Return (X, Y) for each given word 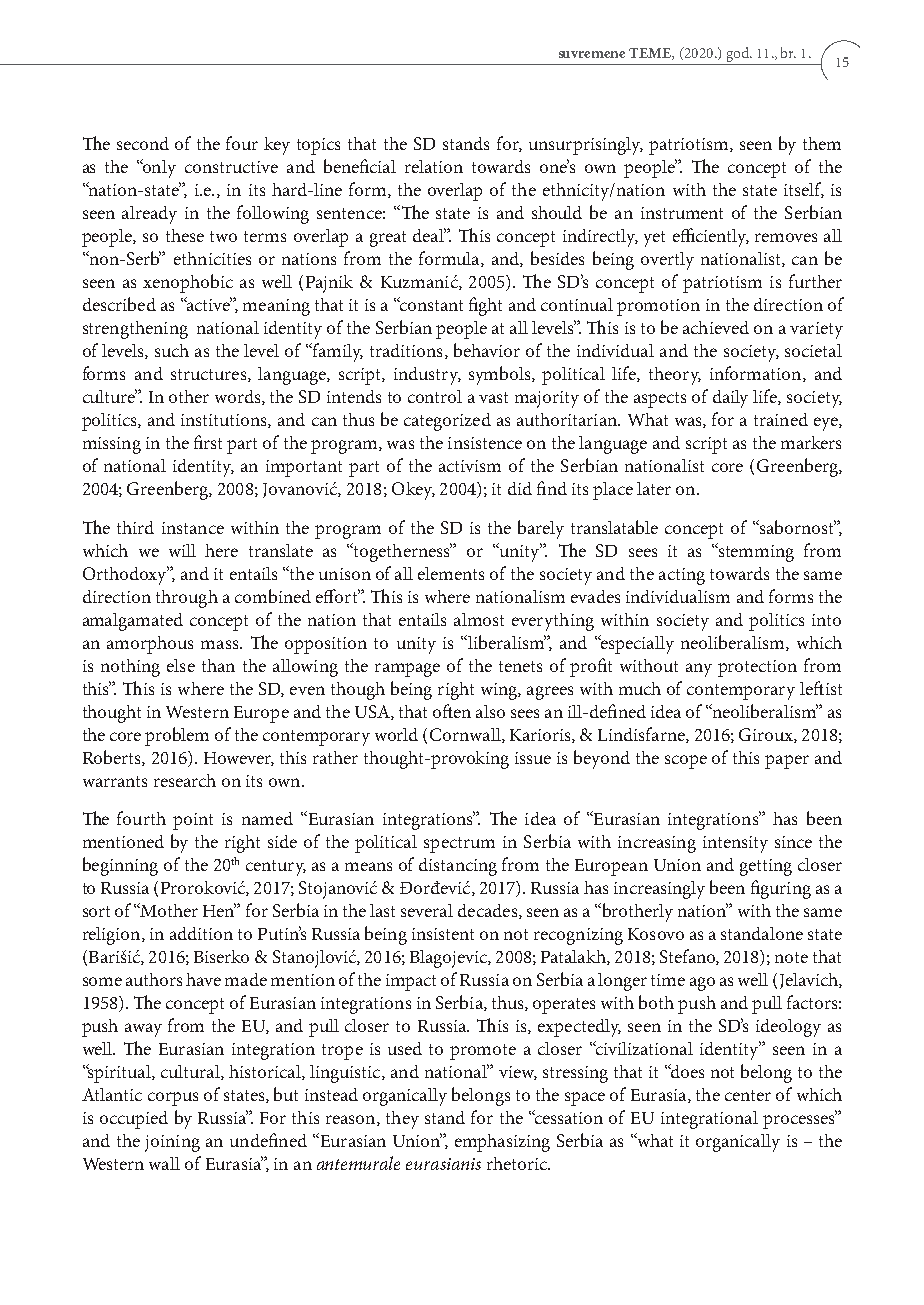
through (187, 599)
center (748, 1095)
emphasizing (502, 1143)
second (143, 143)
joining (172, 1143)
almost (479, 619)
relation (434, 166)
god (739, 54)
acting (682, 576)
